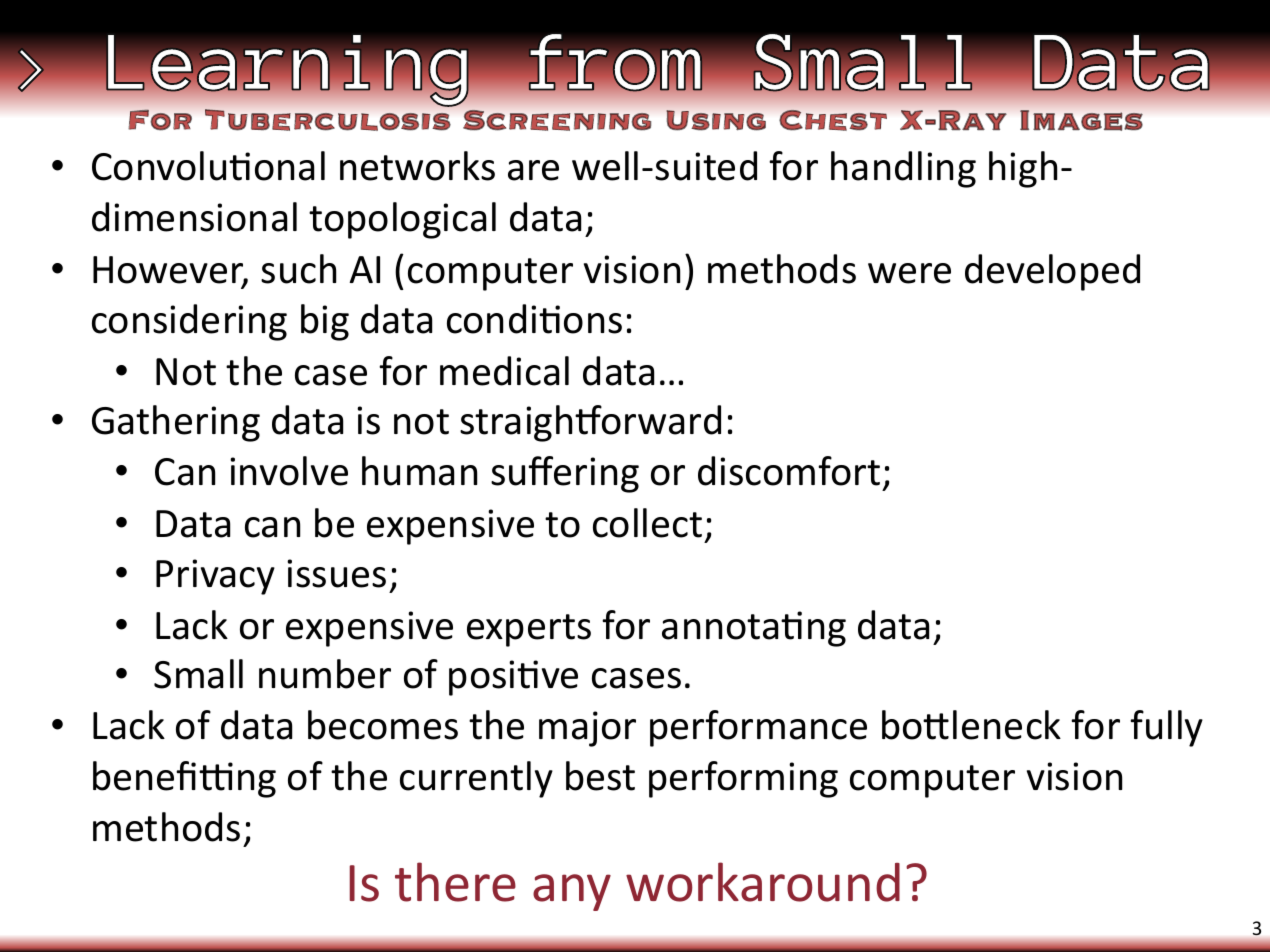 Image resolution: width=1270 pixels, height=952 pixels. Describe the element at coordinates (533, 170) in the image. I see `are` at that location.
